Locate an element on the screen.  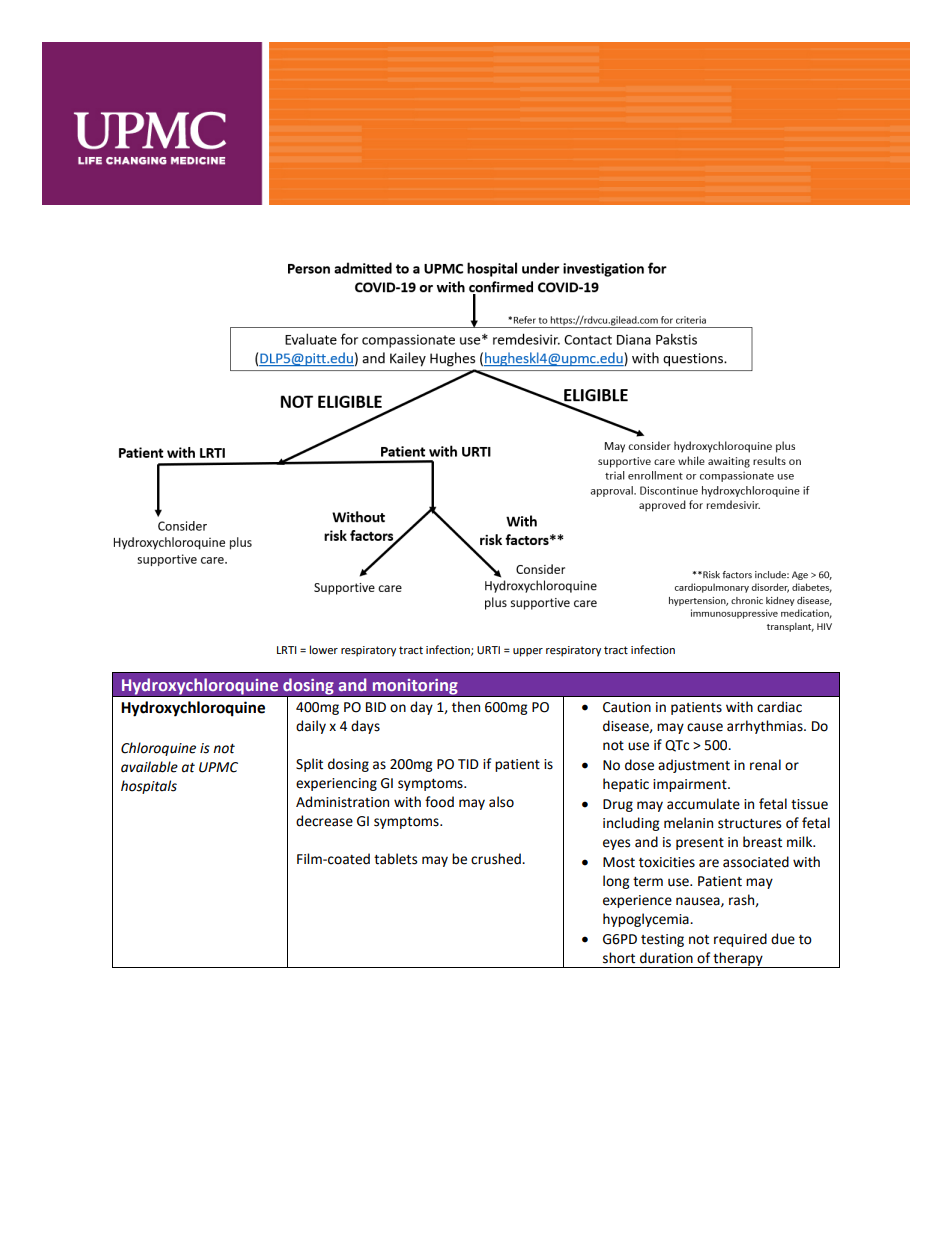
hospitals is located at coordinates (149, 787).
